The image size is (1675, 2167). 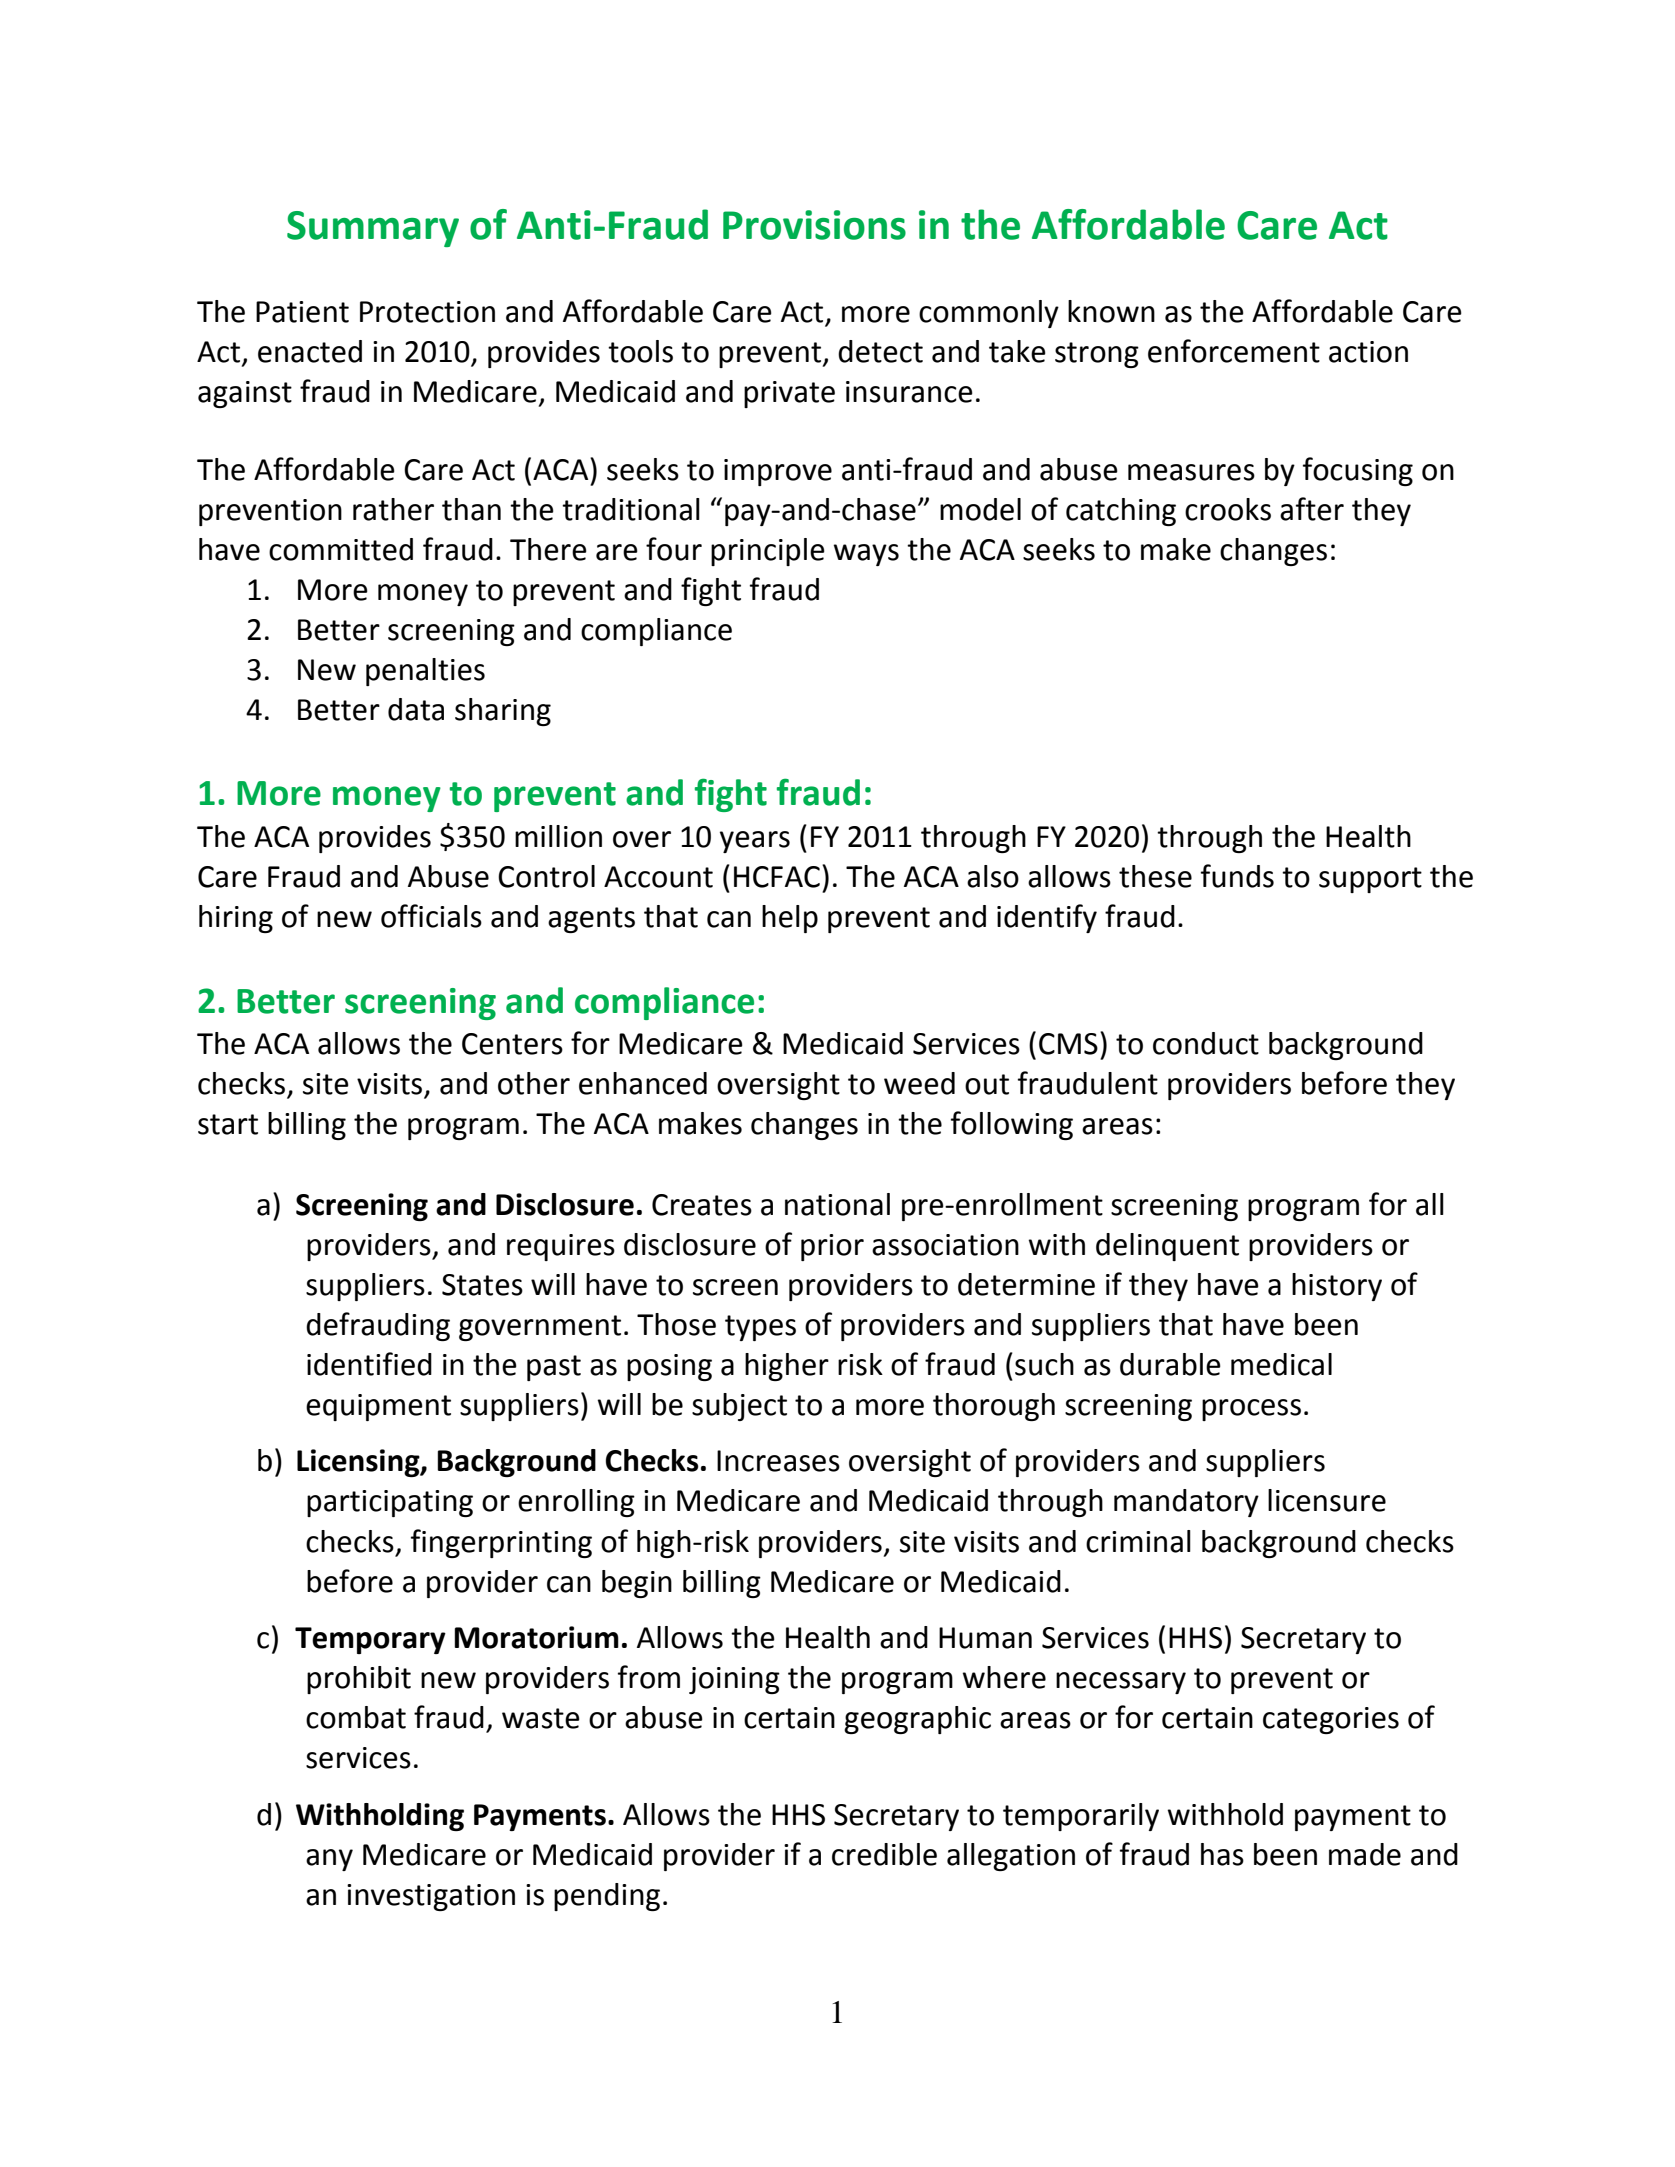 What do you see at coordinates (1206, 1043) in the screenshot?
I see `conduct` at bounding box center [1206, 1043].
